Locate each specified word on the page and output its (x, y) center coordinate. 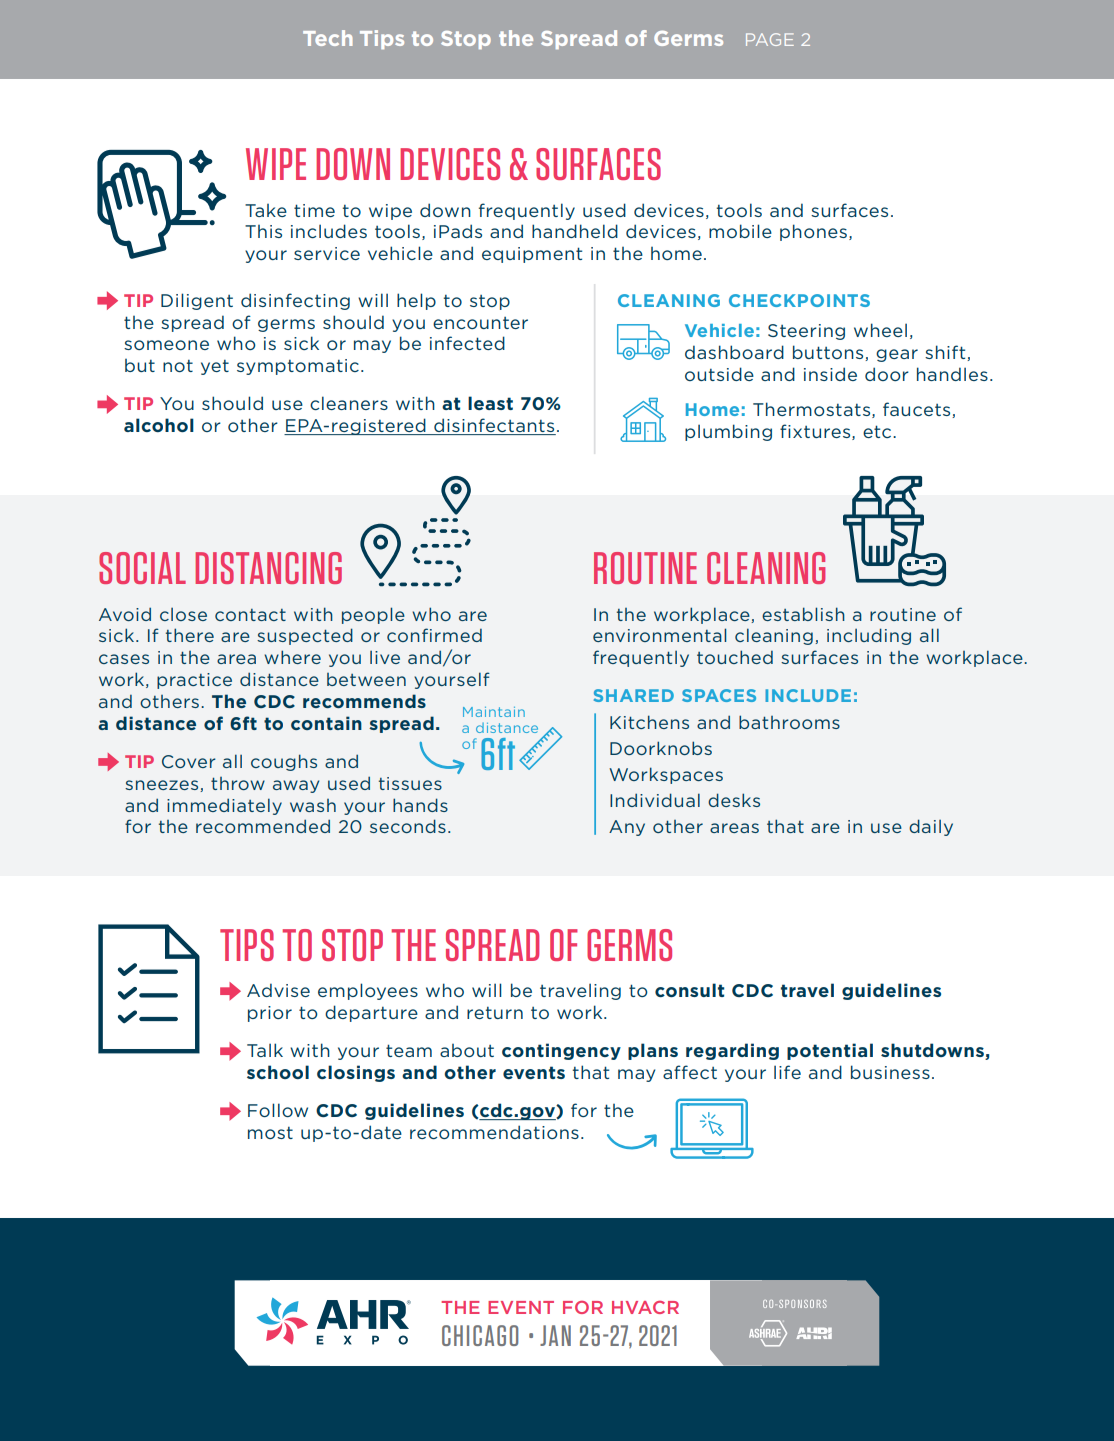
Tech (328, 38)
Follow (278, 1110)
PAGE (770, 39)
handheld (575, 231)
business (890, 1072)
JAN (555, 1335)
